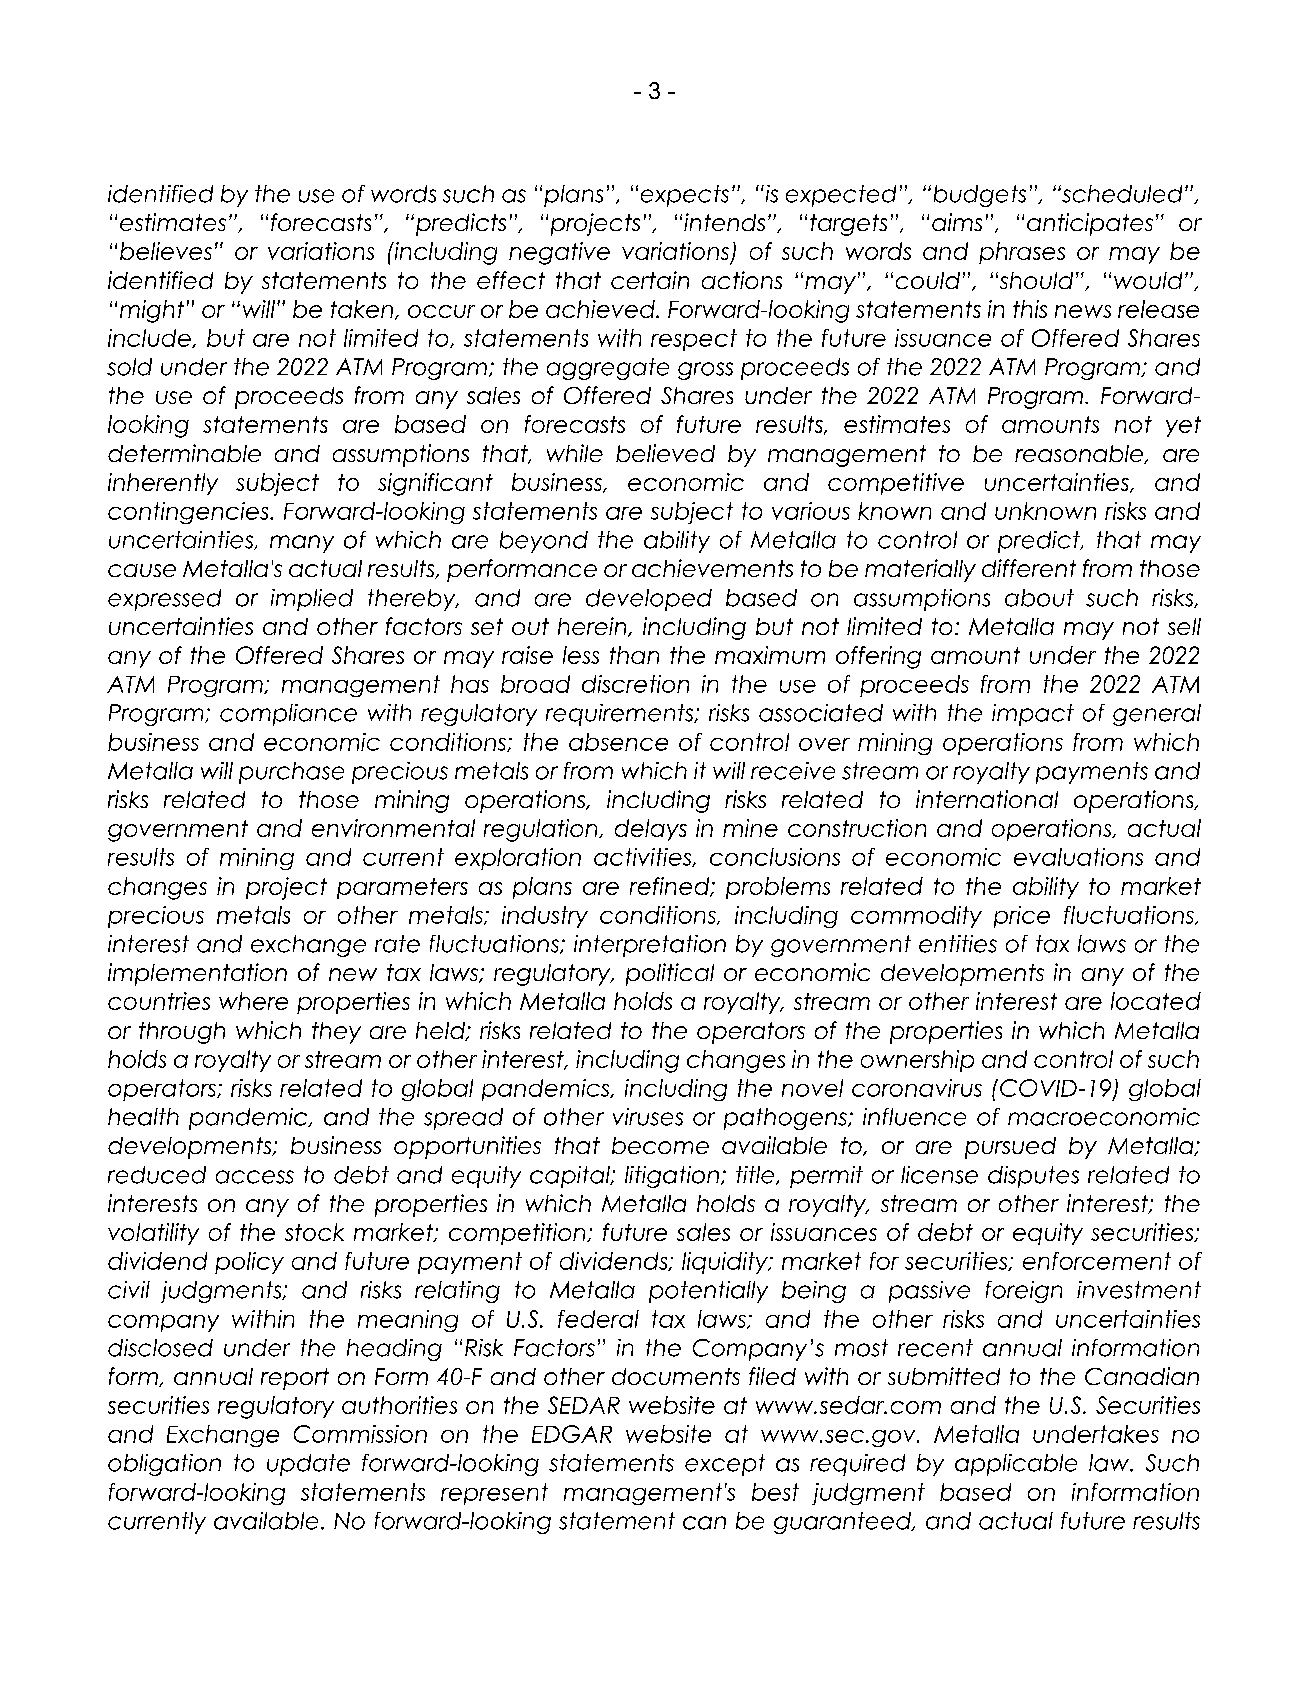  I want to click on activities, so click(644, 857).
